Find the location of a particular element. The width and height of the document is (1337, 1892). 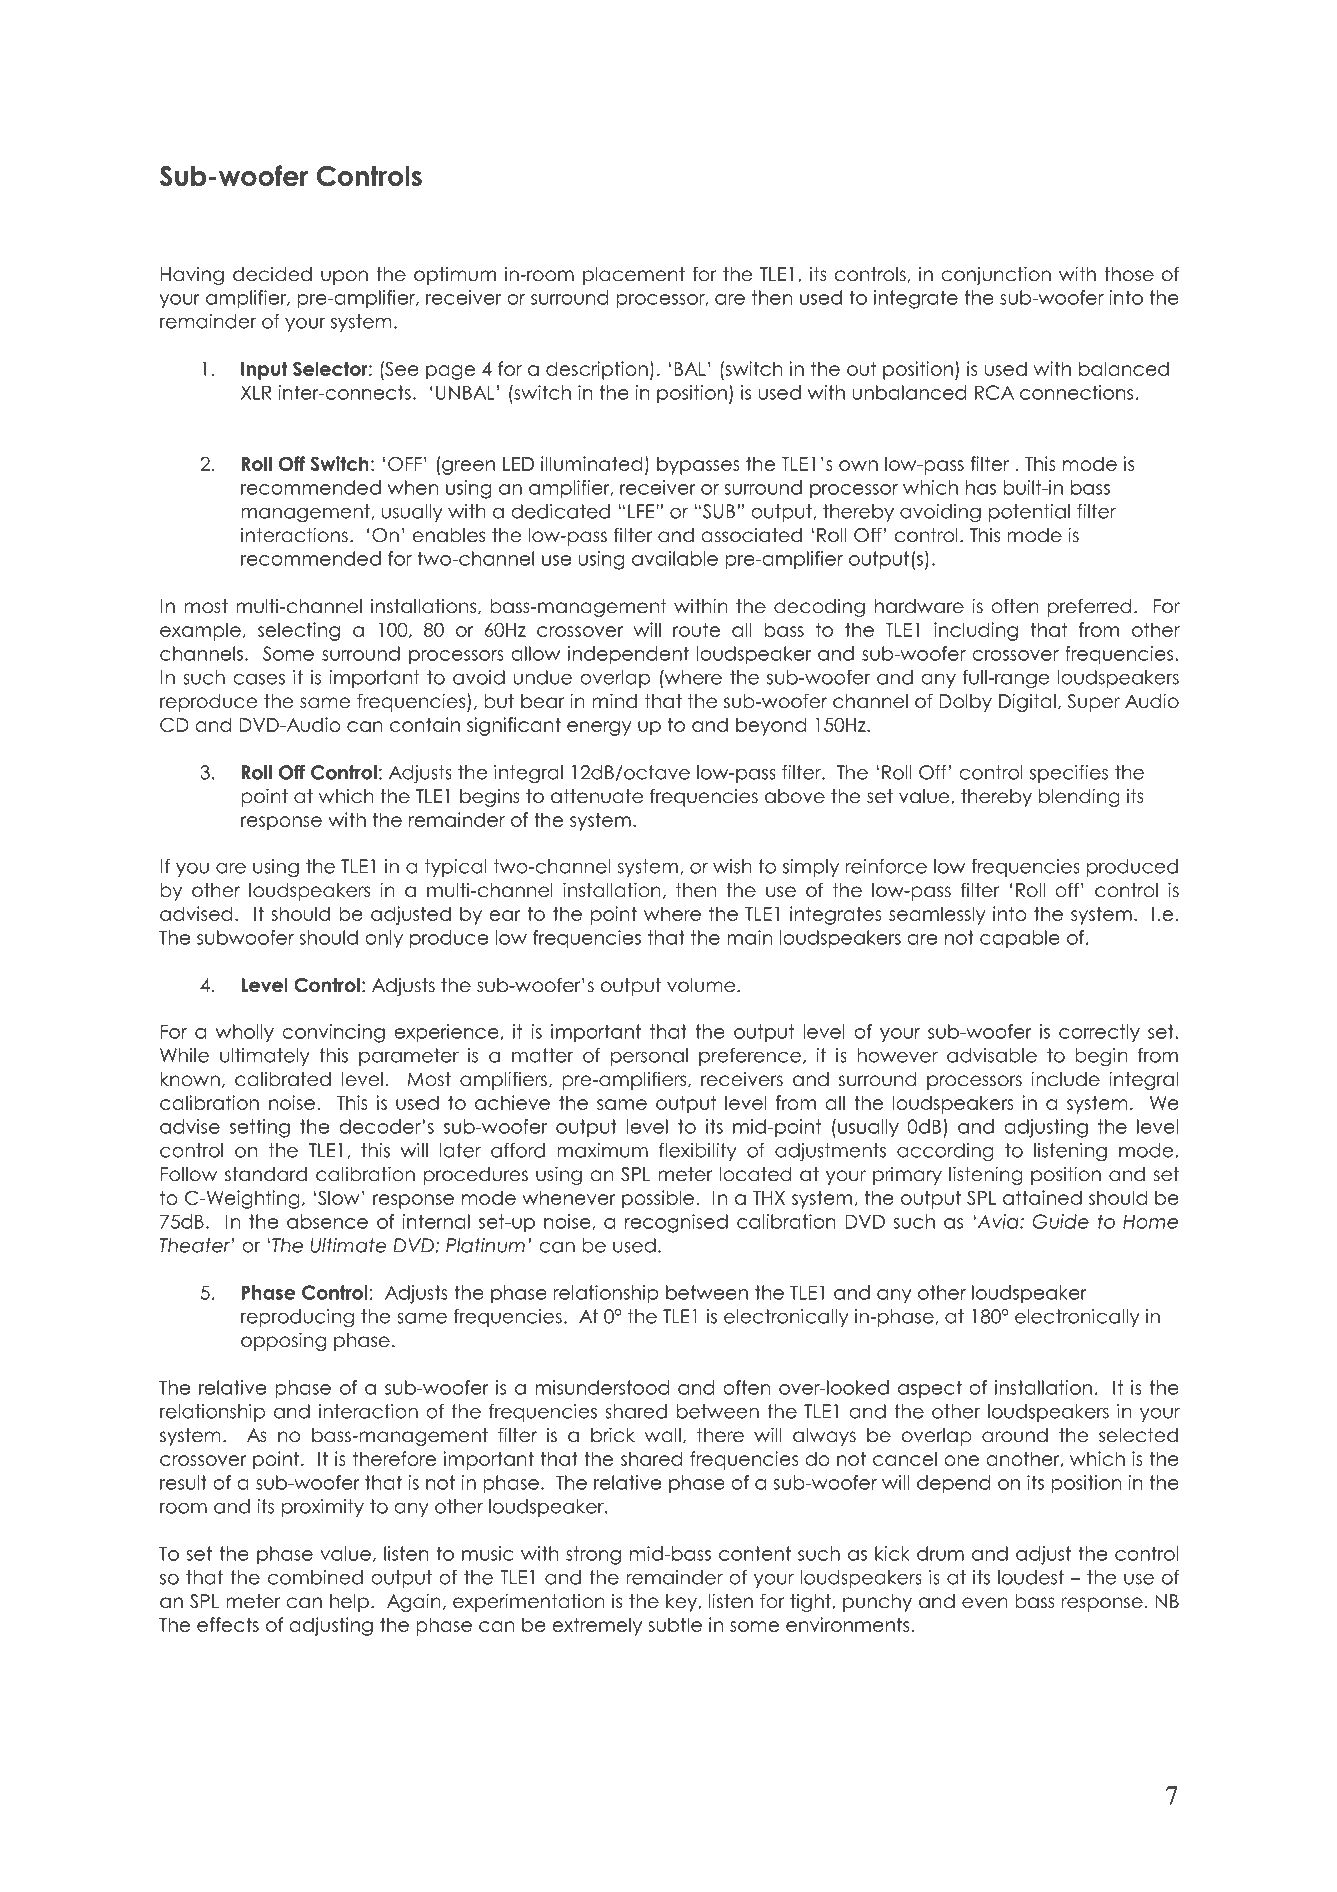

volume is located at coordinates (701, 985).
